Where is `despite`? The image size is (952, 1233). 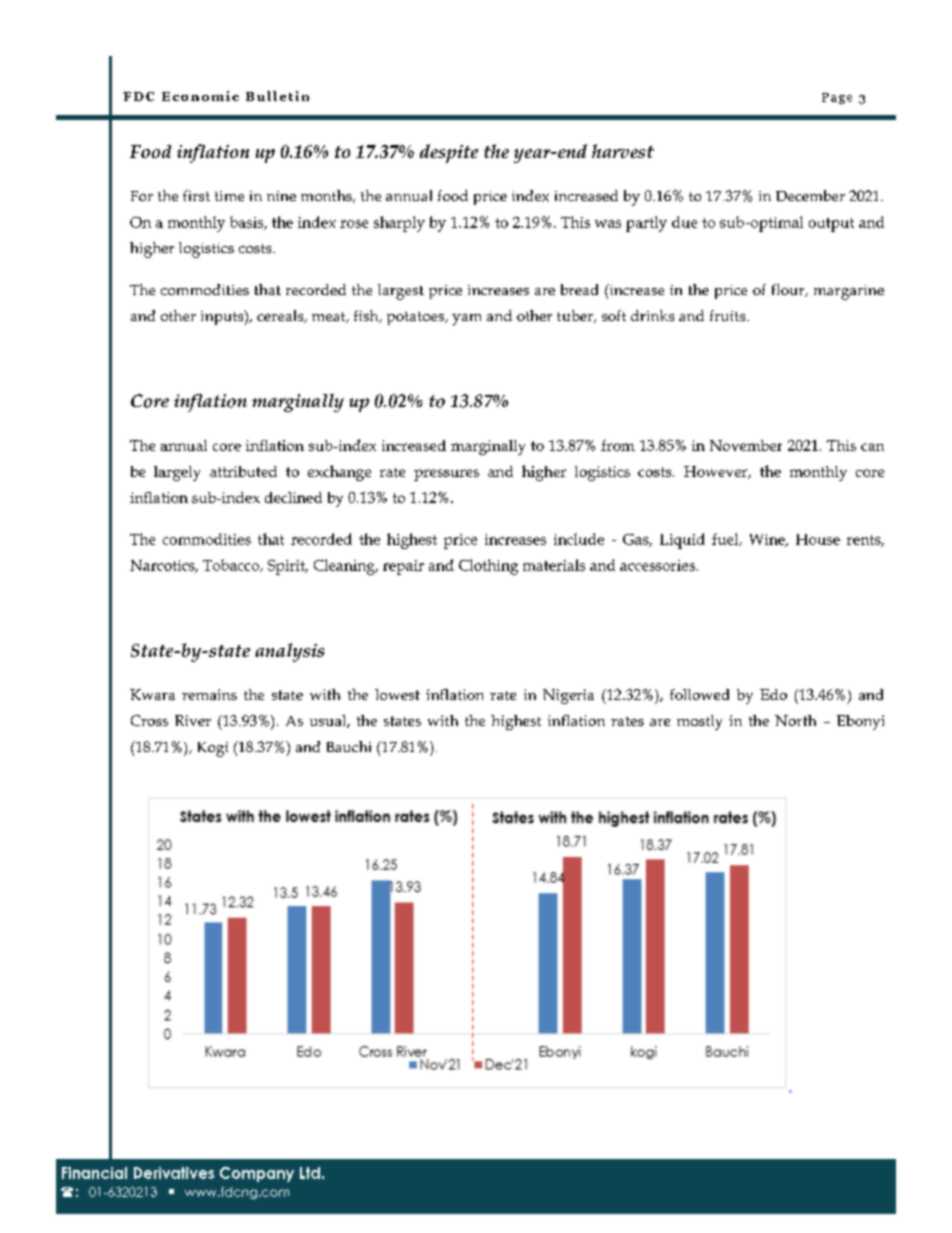 despite is located at coordinates (449, 153).
